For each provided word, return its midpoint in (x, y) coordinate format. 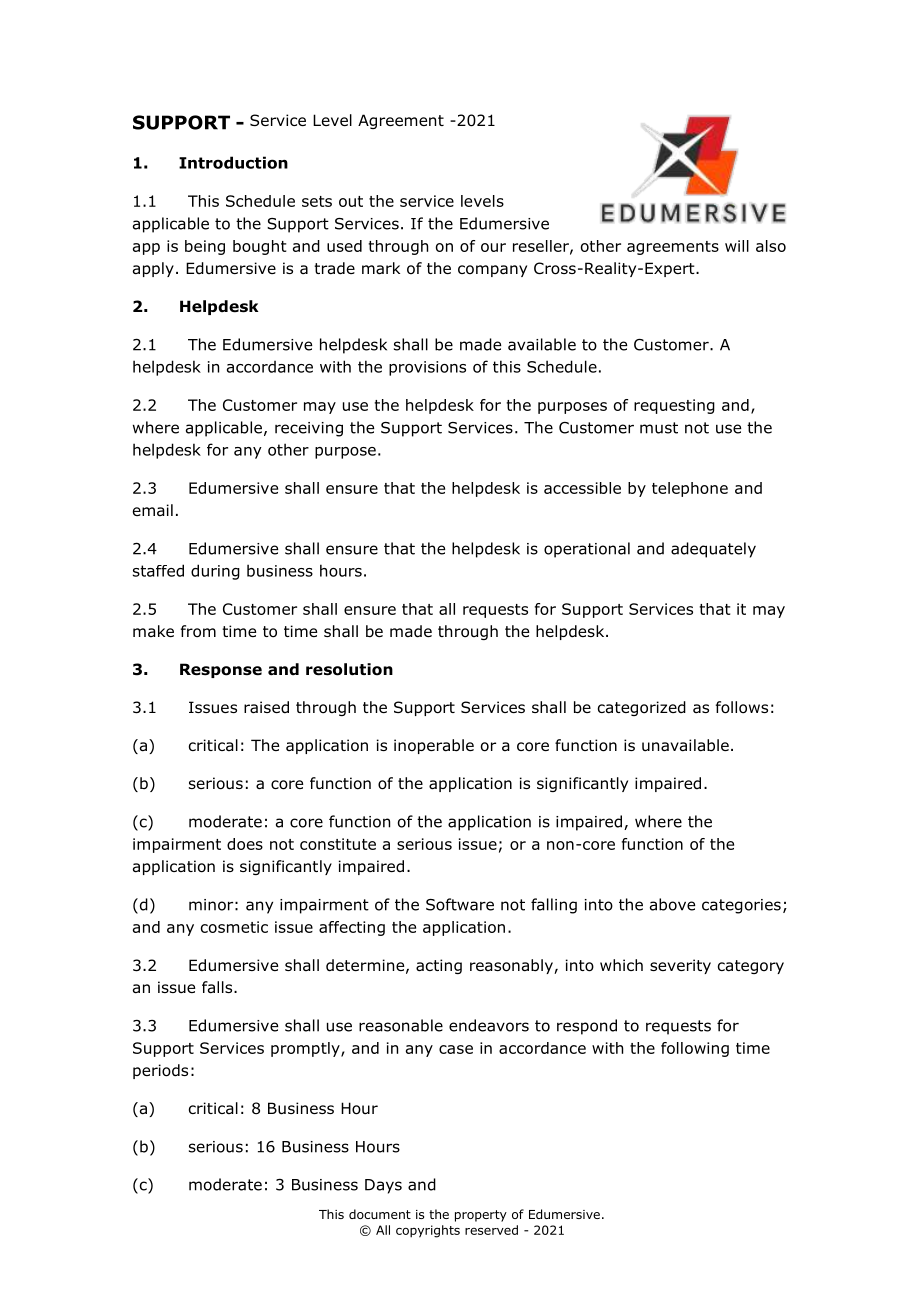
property (481, 1216)
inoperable (434, 746)
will (737, 246)
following (695, 1049)
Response (221, 670)
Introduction (233, 162)
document (380, 1214)
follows (742, 707)
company (492, 271)
